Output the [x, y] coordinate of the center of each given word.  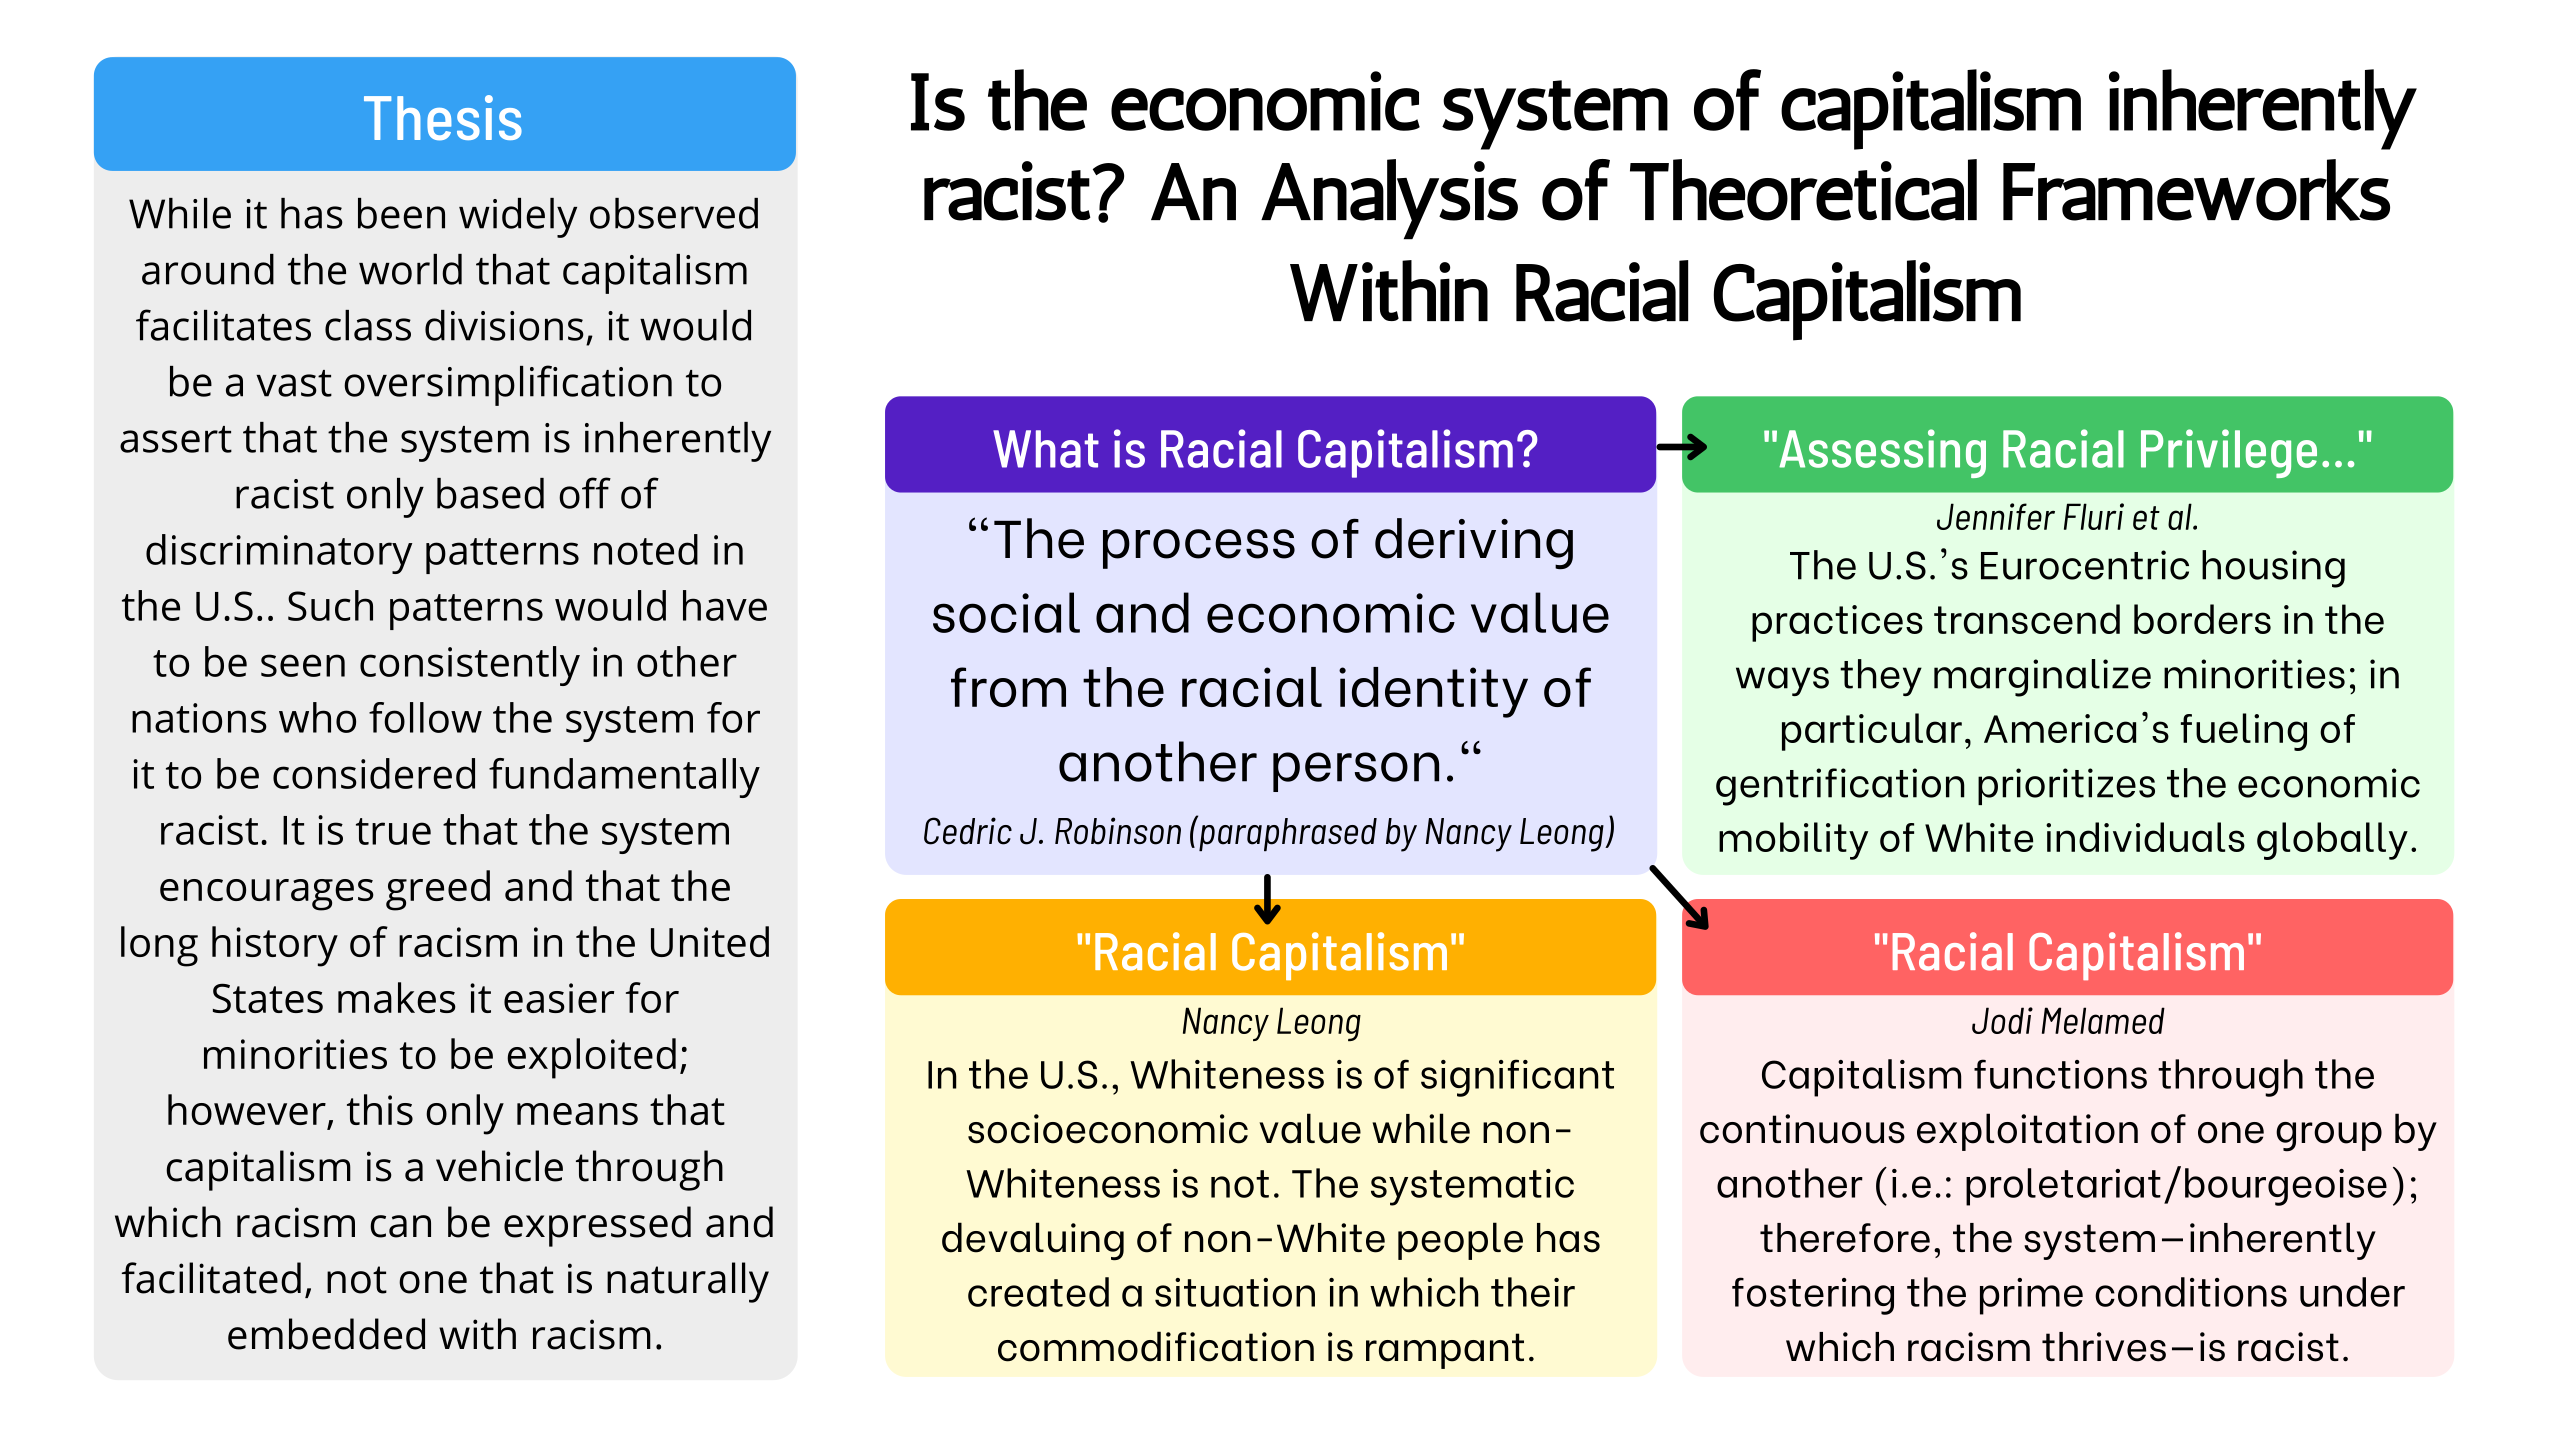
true [393, 831]
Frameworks [2196, 190]
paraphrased [1287, 833]
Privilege [2229, 453]
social [1006, 612]
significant [1517, 1078]
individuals [2145, 837]
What [1046, 449]
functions [2060, 1074]
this [380, 1109]
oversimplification [508, 385]
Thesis [443, 118]
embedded [326, 1334]
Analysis [1389, 199]
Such [330, 605]
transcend [2027, 619]
